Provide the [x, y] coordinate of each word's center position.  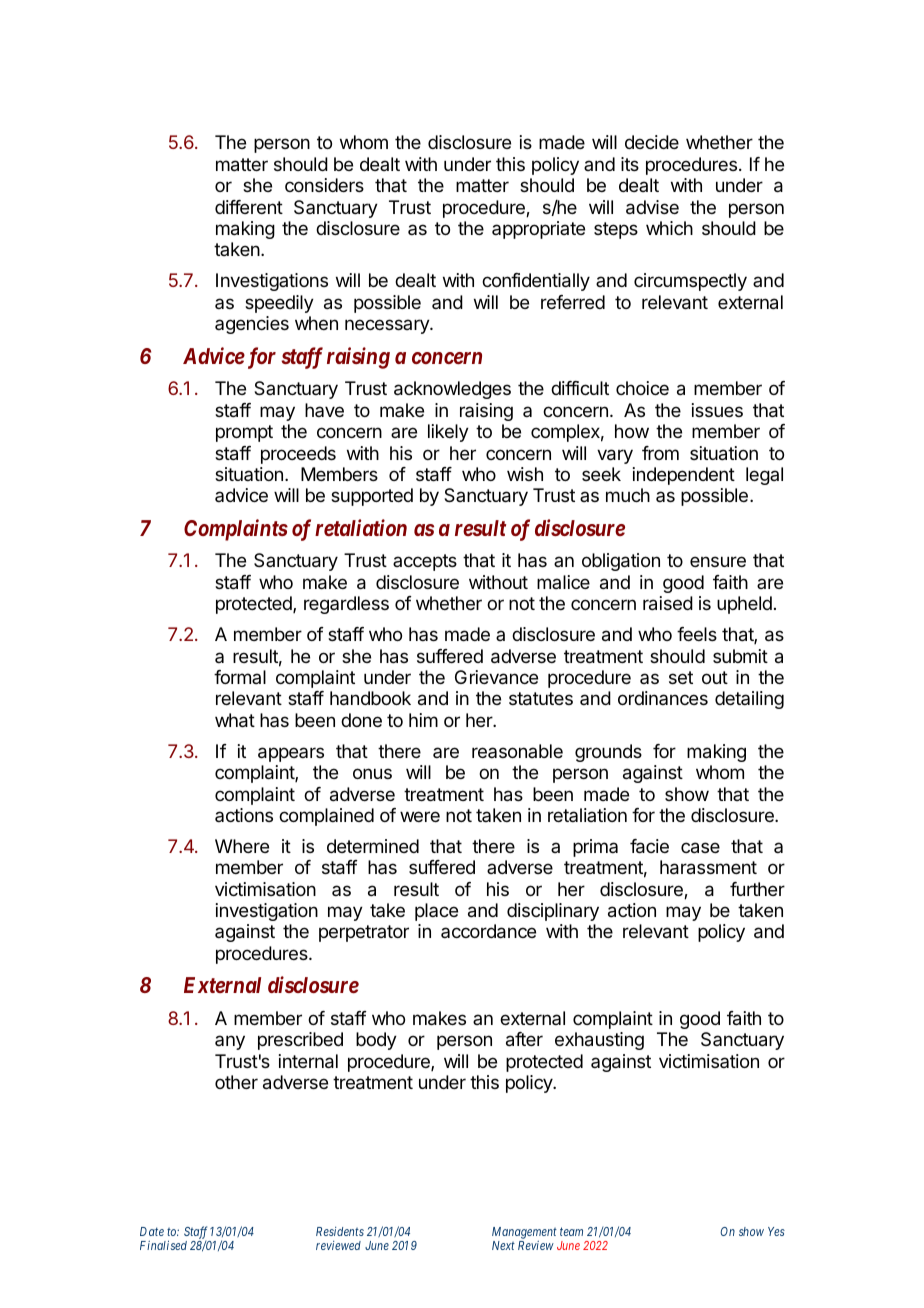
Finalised [163, 1245]
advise [652, 207]
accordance [488, 931]
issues [717, 410]
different [249, 207]
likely [448, 433]
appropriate [538, 230]
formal [240, 677]
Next [503, 1245]
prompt [244, 433]
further [757, 889]
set [681, 677]
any [230, 1042]
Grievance [496, 677]
